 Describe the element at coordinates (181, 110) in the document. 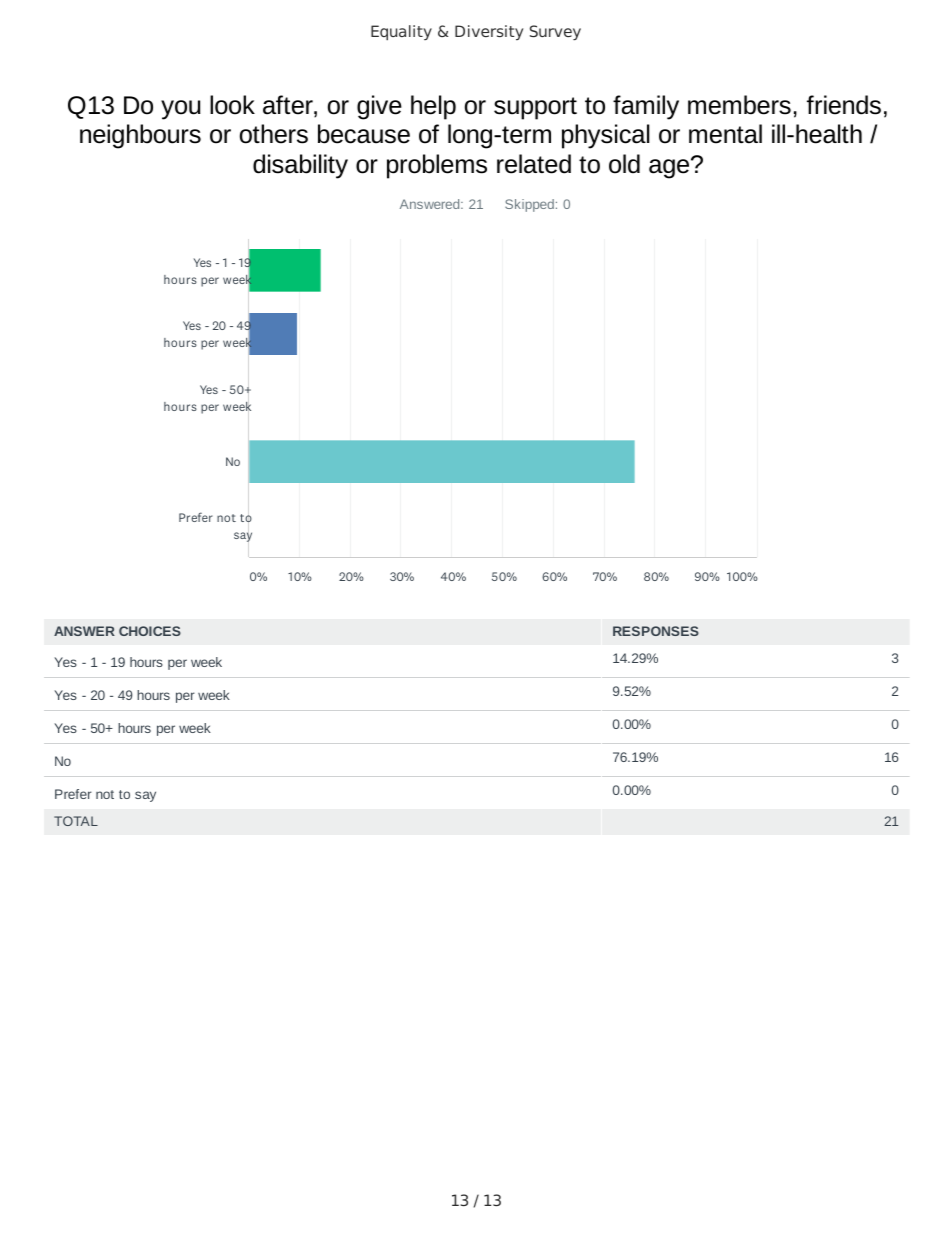

I see `you` at that location.
